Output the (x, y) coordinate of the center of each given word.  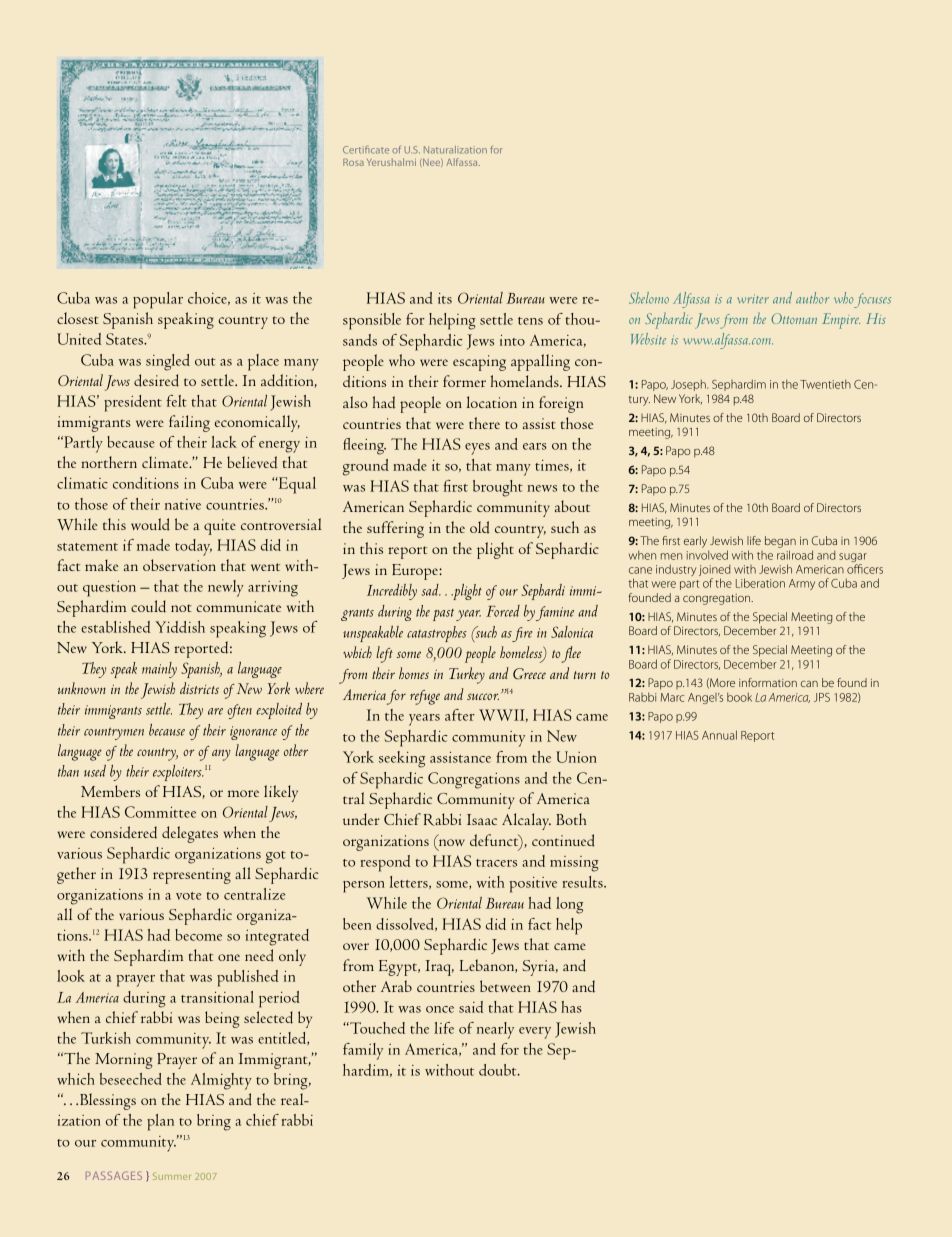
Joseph (689, 385)
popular (158, 300)
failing (189, 423)
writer (753, 299)
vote (188, 896)
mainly (159, 670)
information (768, 682)
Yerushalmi (391, 162)
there (484, 423)
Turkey (467, 675)
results (584, 882)
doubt (499, 1070)
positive (533, 885)
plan (160, 1122)
